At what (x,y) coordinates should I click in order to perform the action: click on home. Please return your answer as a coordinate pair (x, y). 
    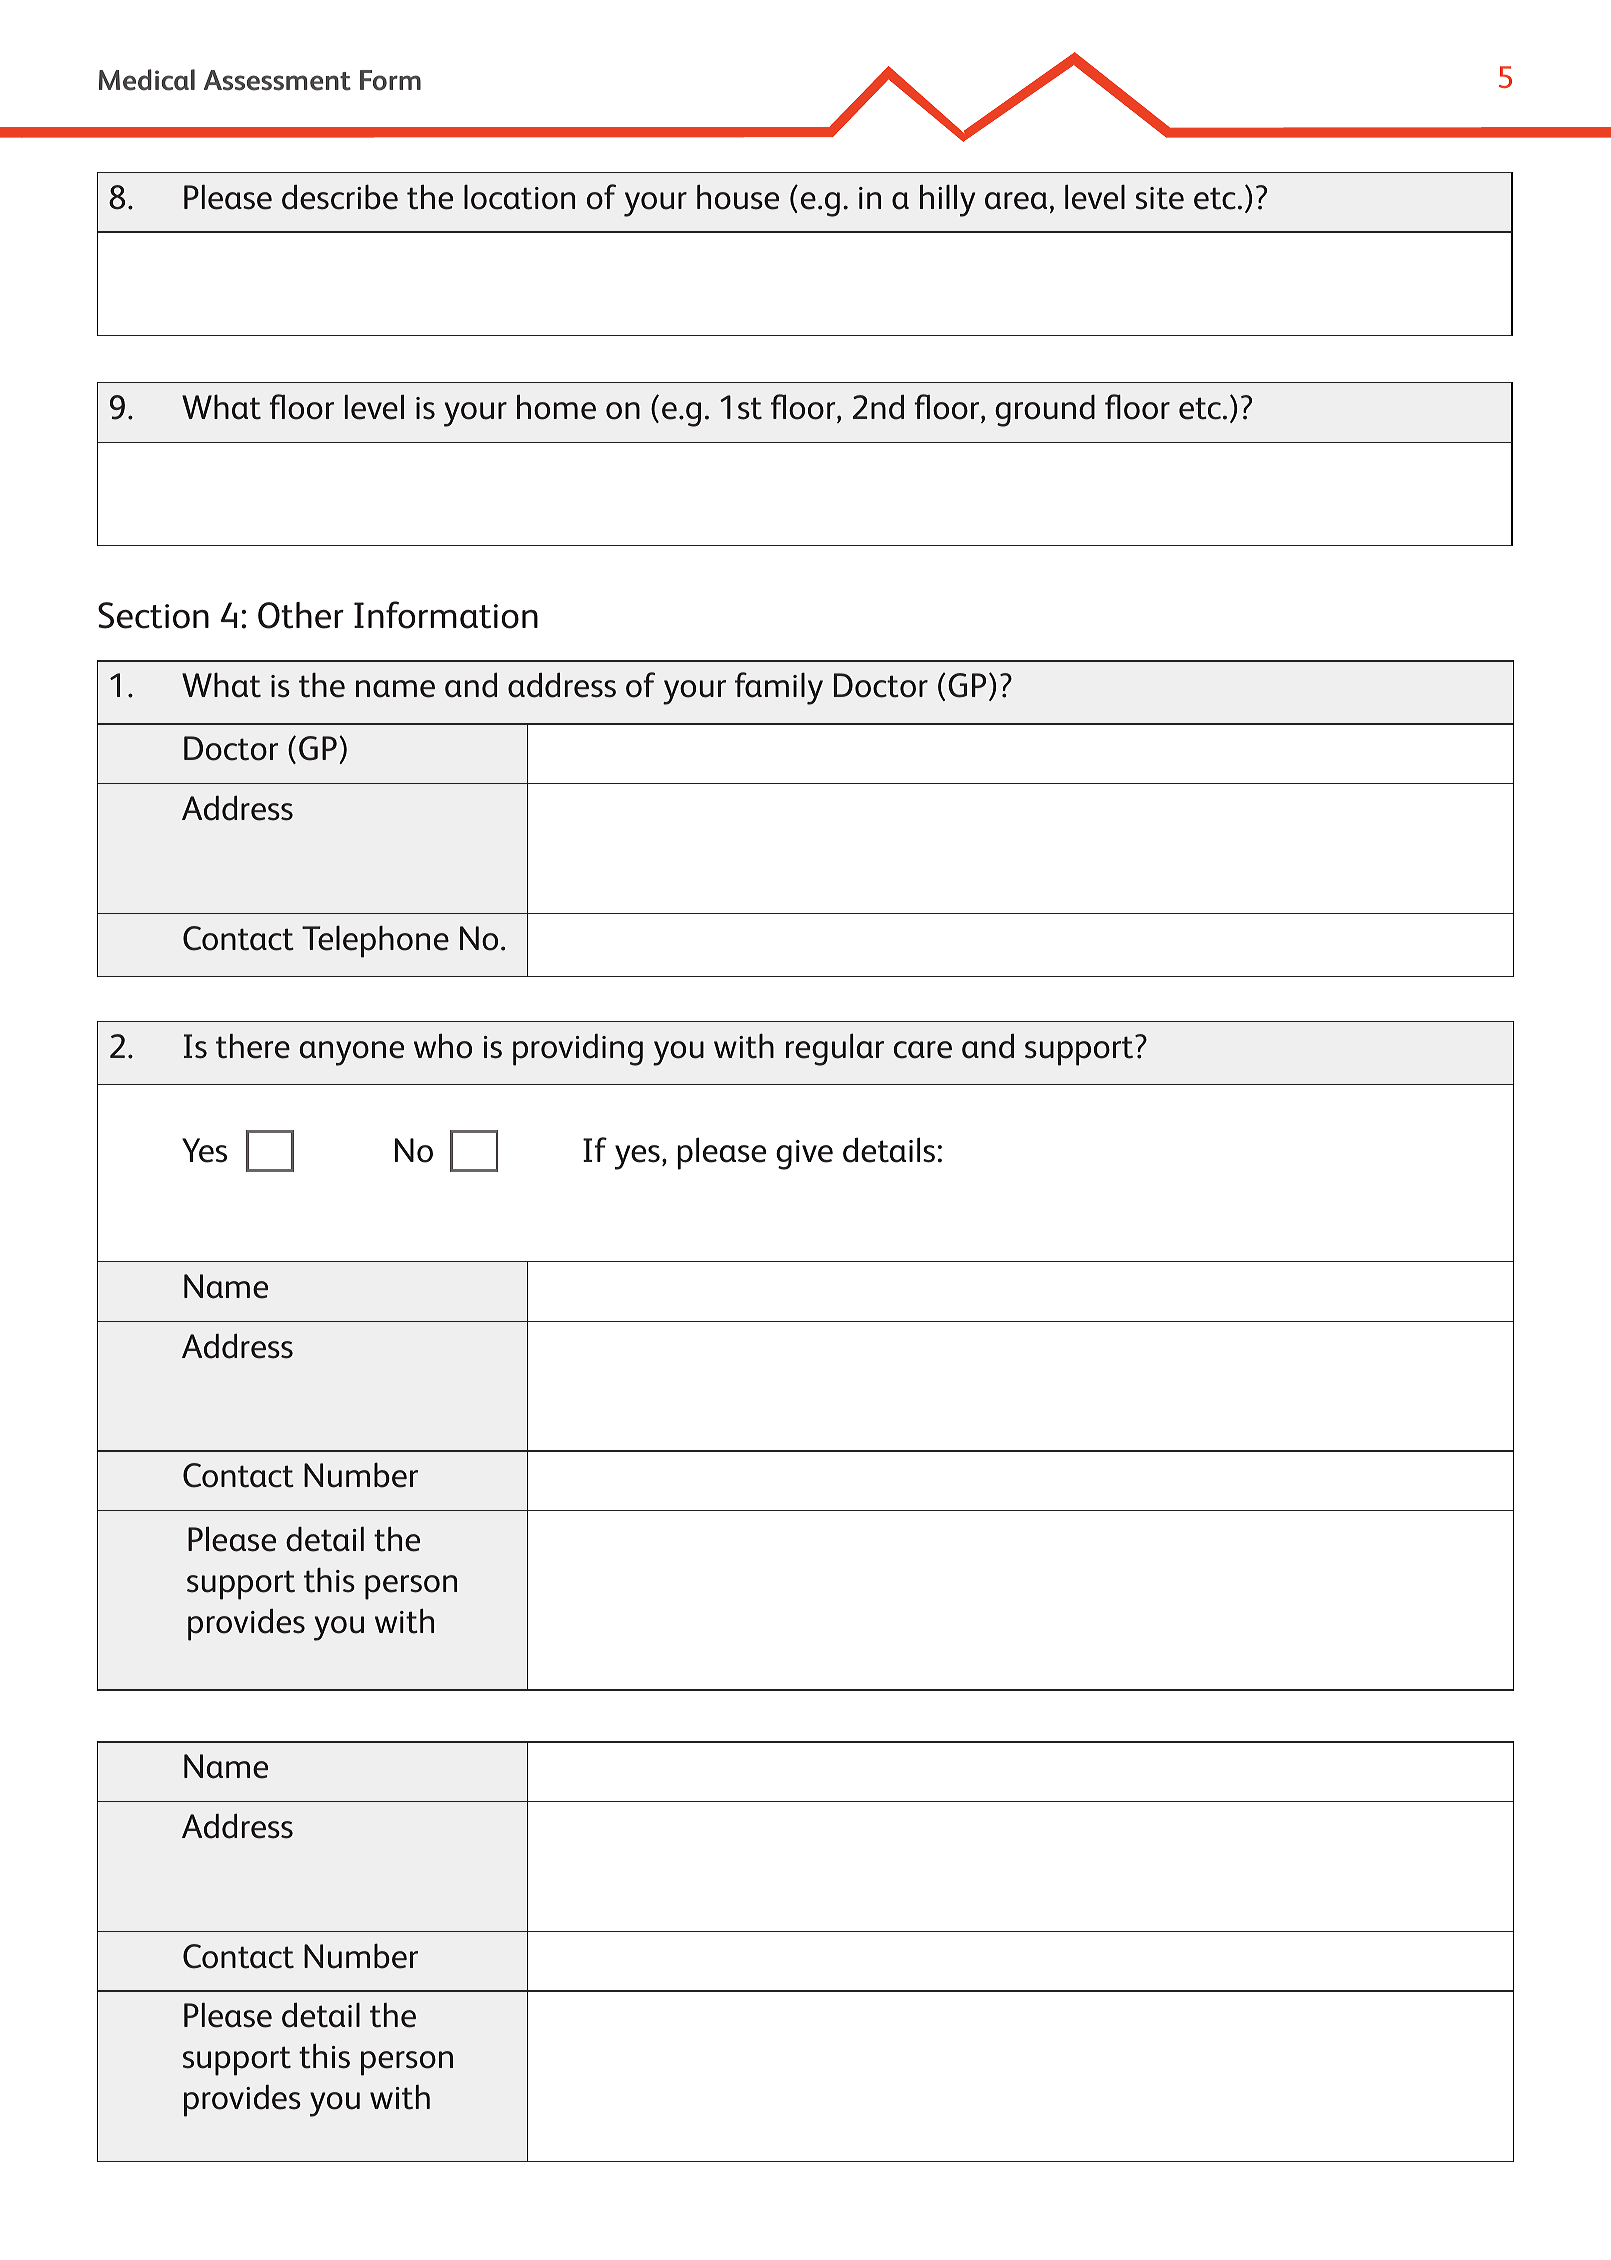
    Looking at the image, I should click on (556, 407).
